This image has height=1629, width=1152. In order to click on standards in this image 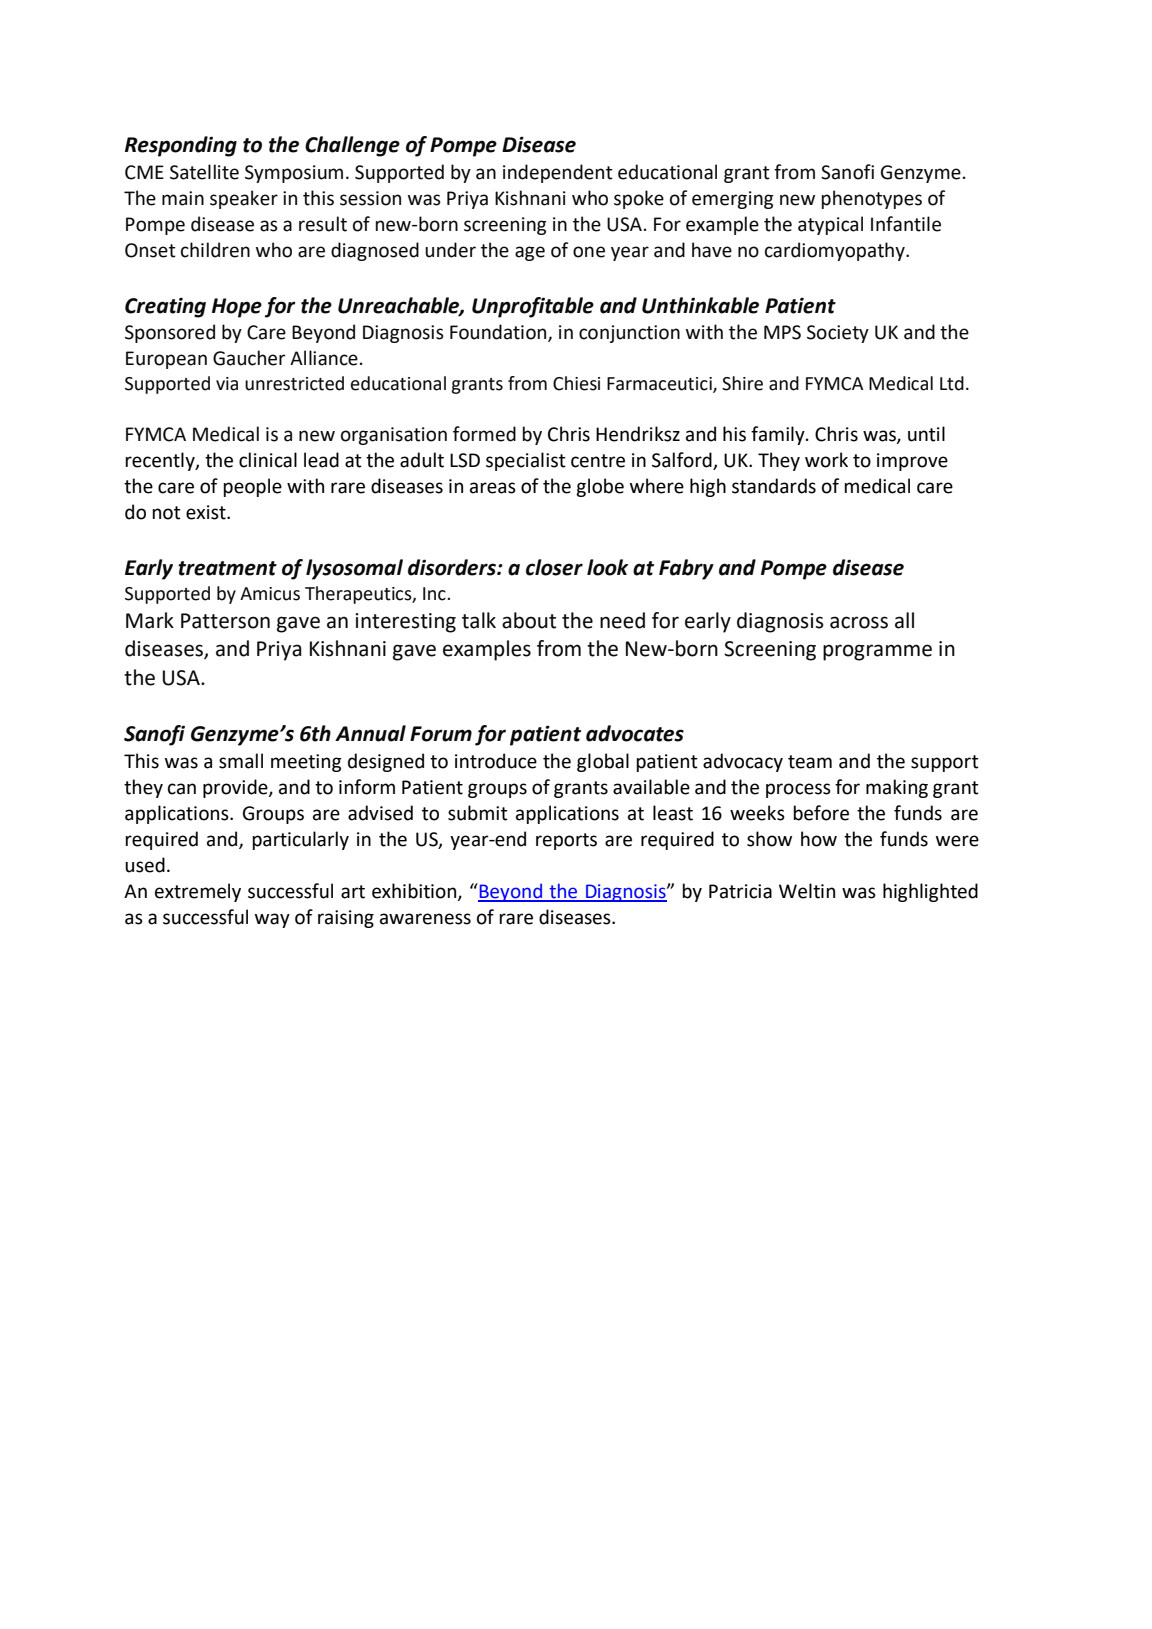, I will do `click(774, 486)`.
